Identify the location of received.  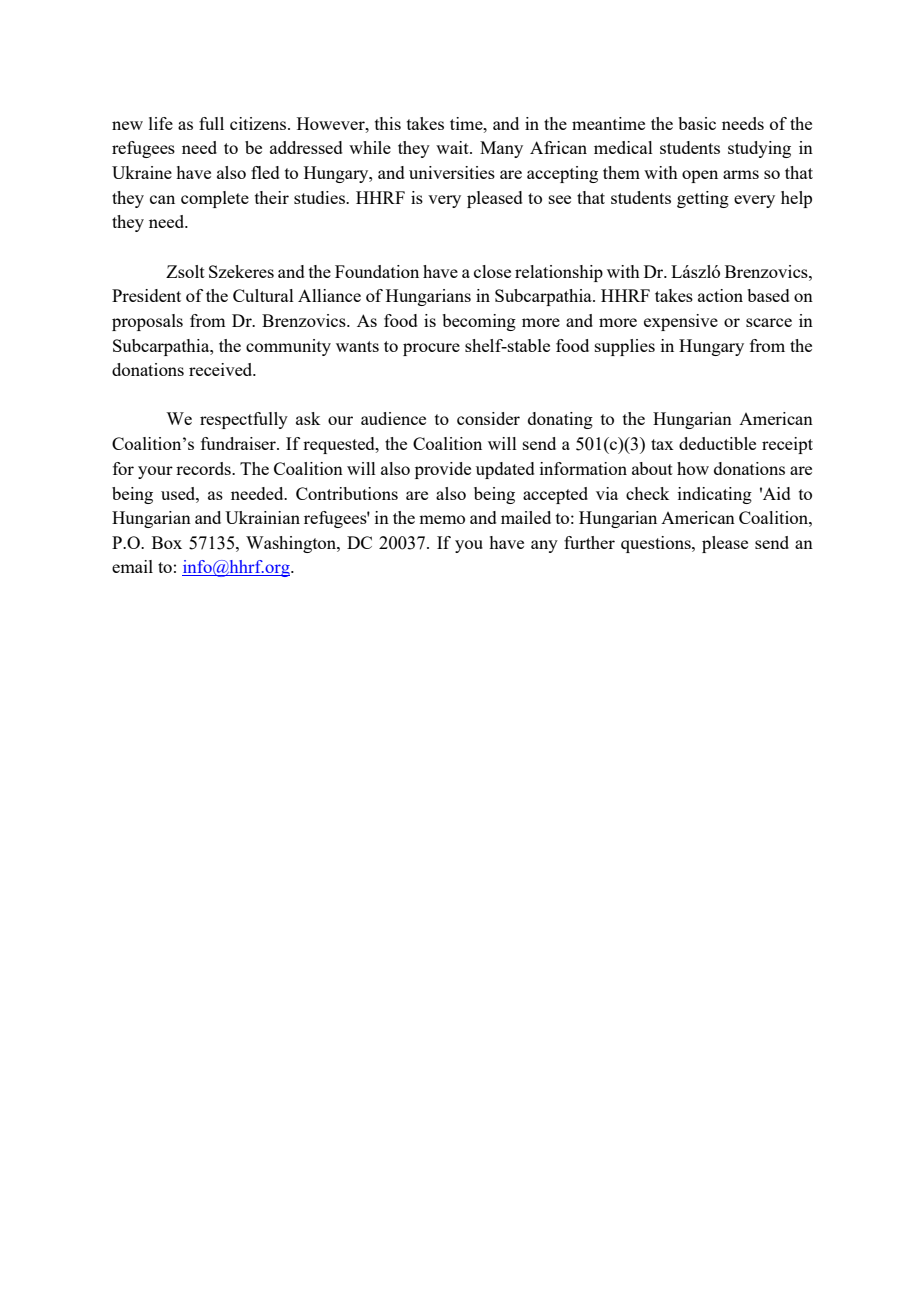
(222, 369).
